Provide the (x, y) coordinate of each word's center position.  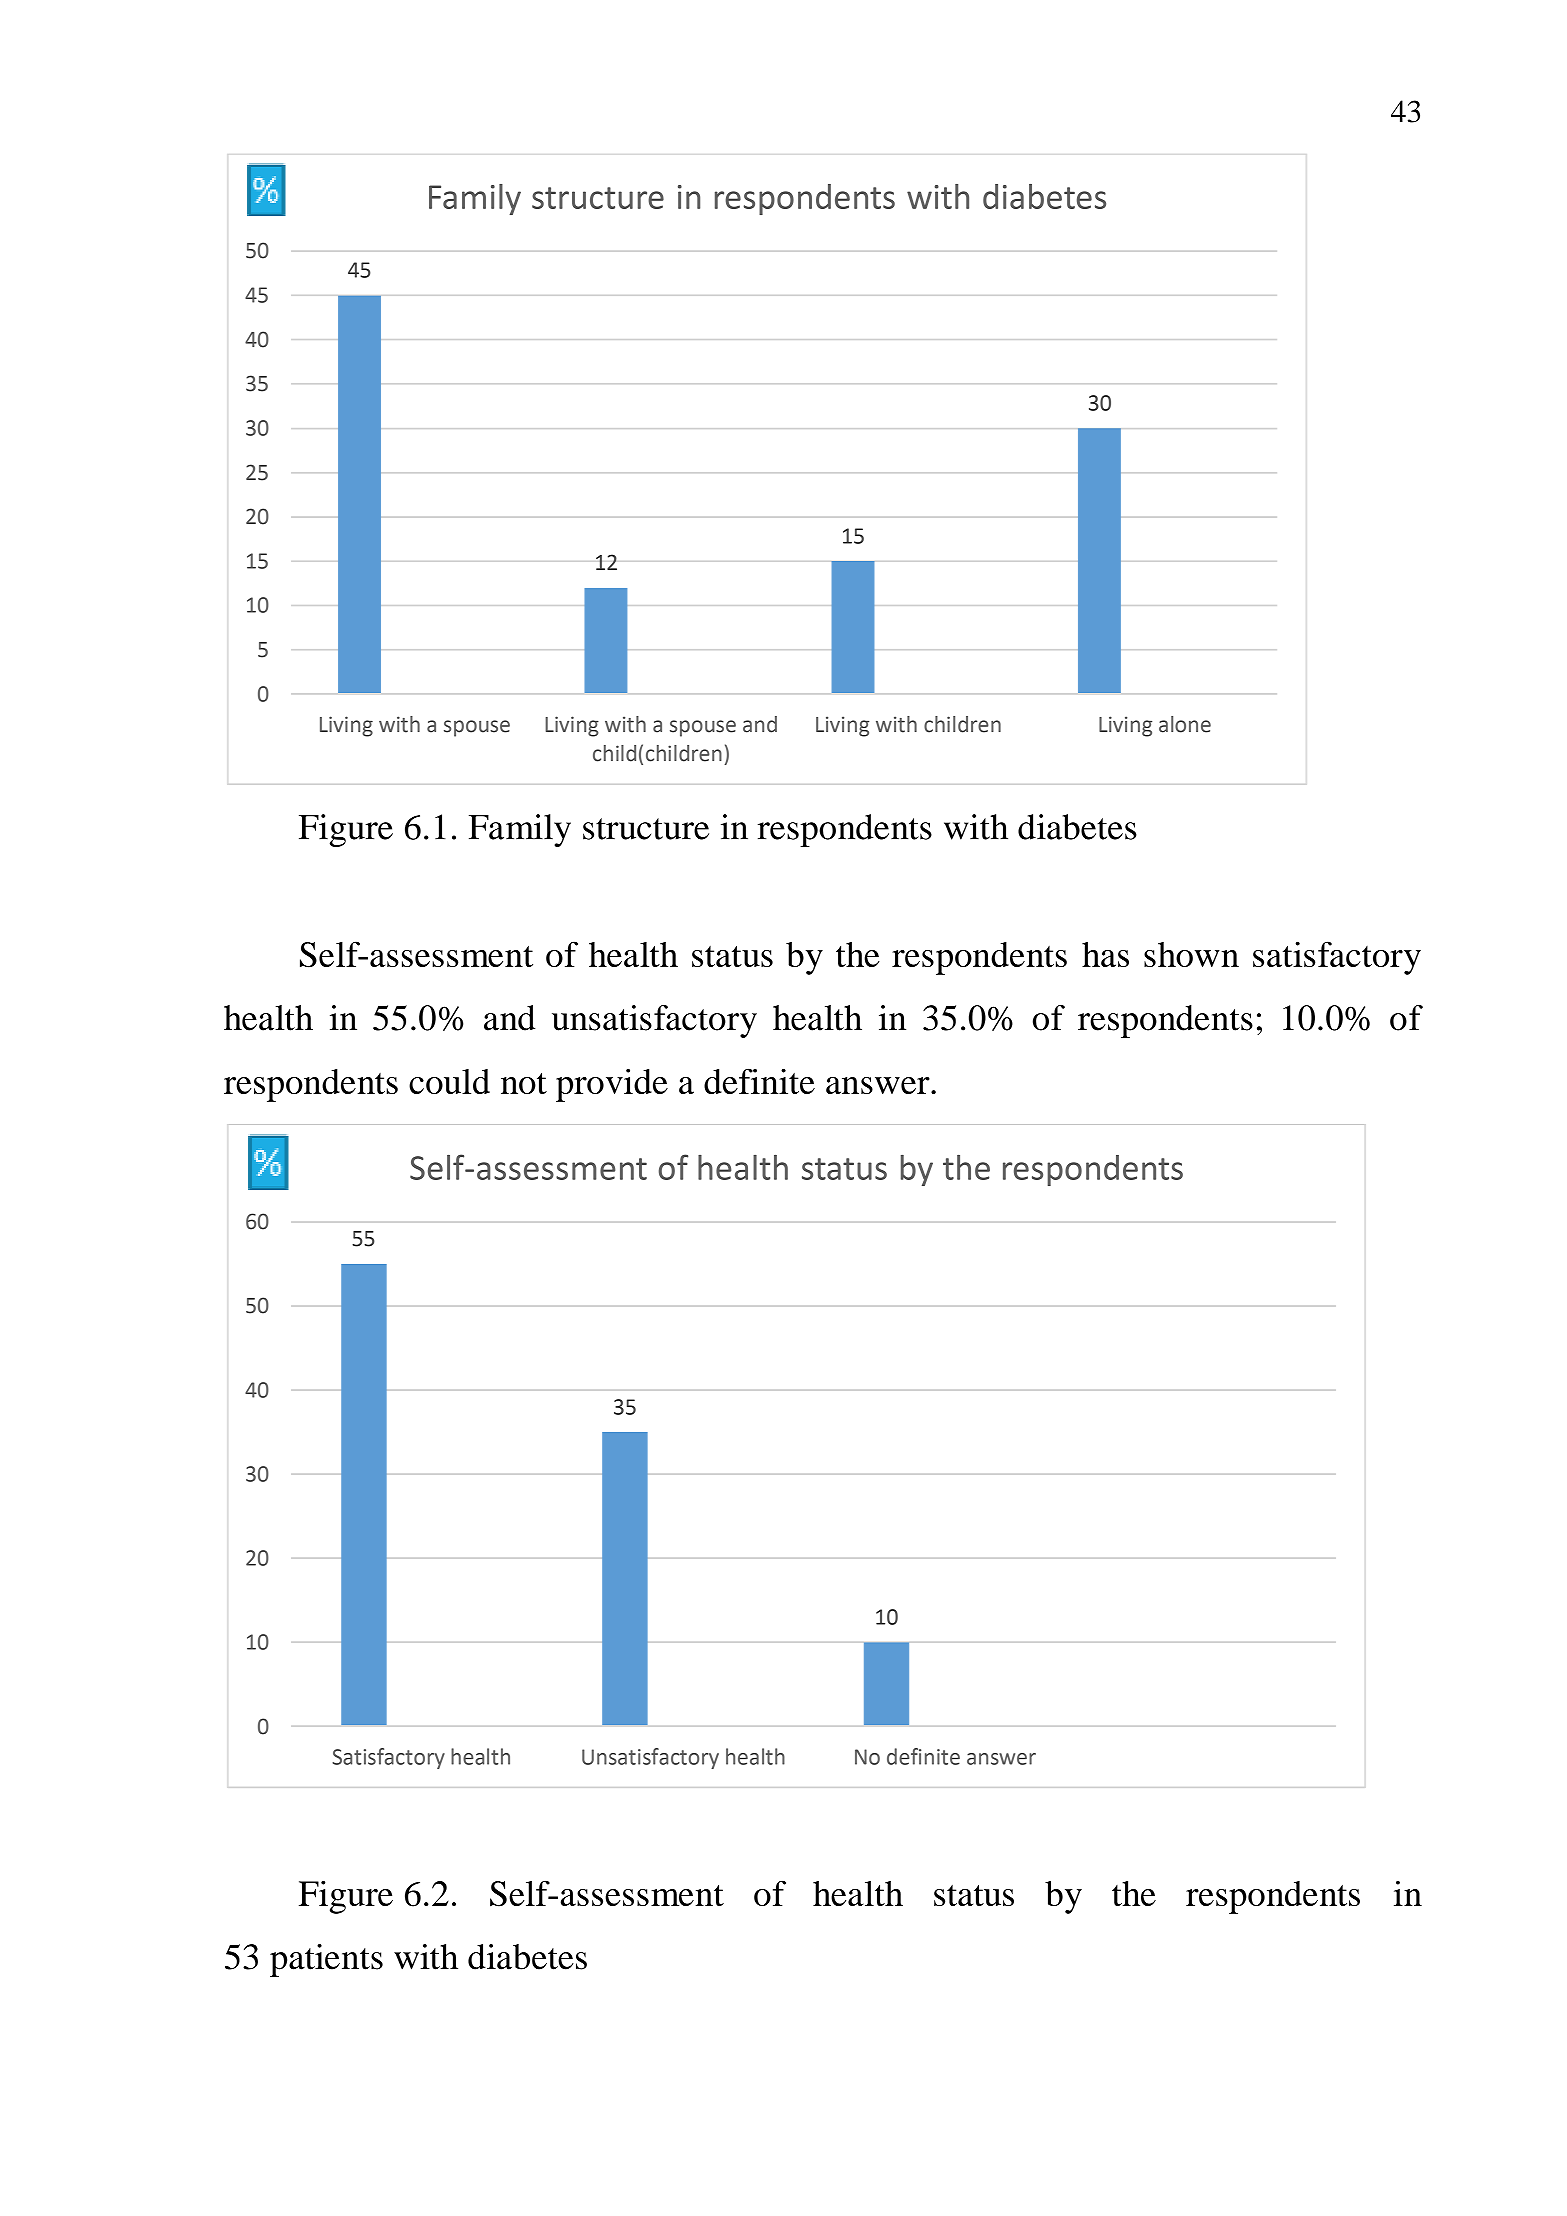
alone (1185, 724)
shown (1191, 954)
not (524, 1083)
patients (326, 1960)
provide (612, 1085)
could (449, 1081)
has (1105, 954)
